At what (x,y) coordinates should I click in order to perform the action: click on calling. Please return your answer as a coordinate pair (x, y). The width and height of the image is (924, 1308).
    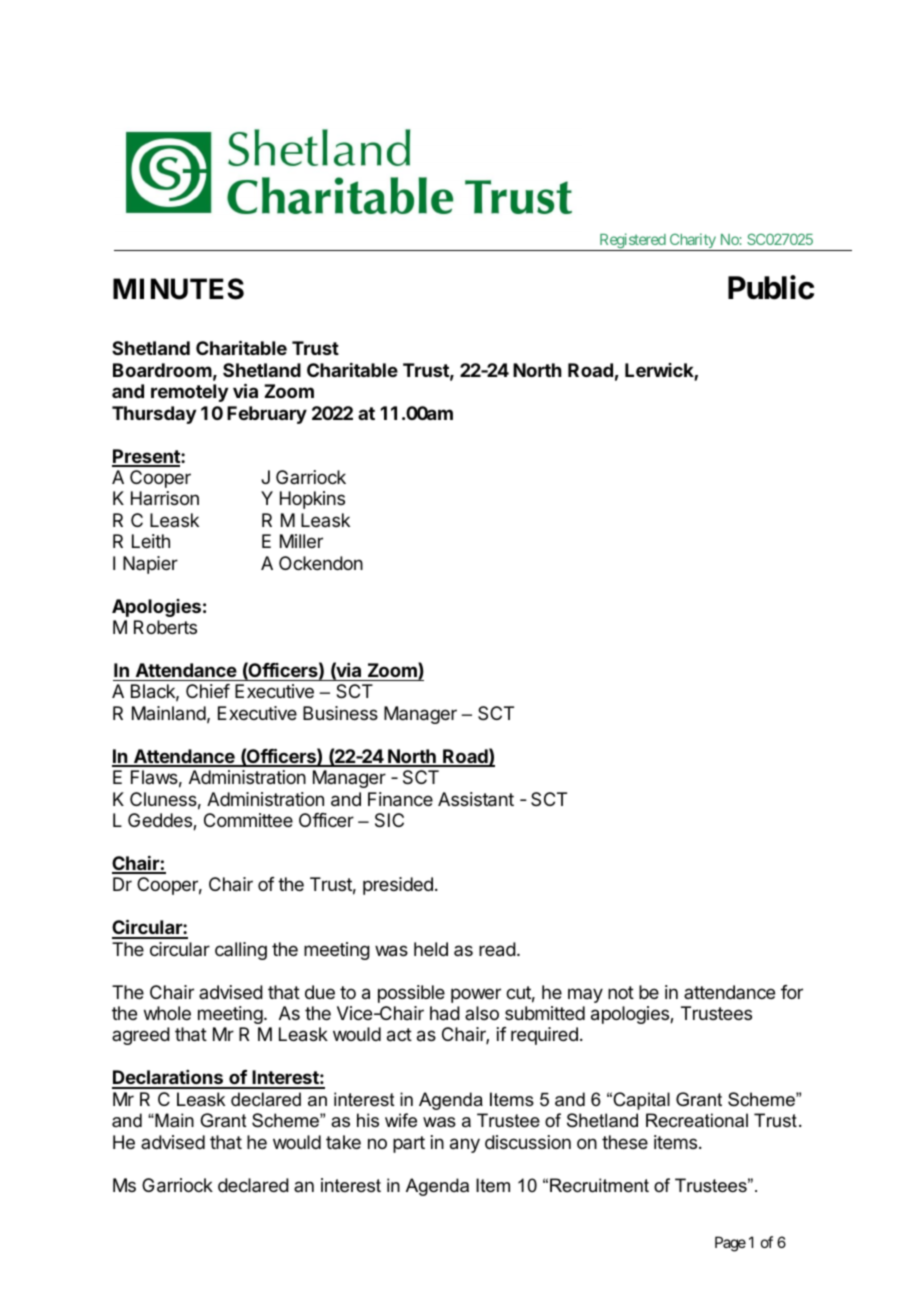
    Looking at the image, I should click on (241, 951).
